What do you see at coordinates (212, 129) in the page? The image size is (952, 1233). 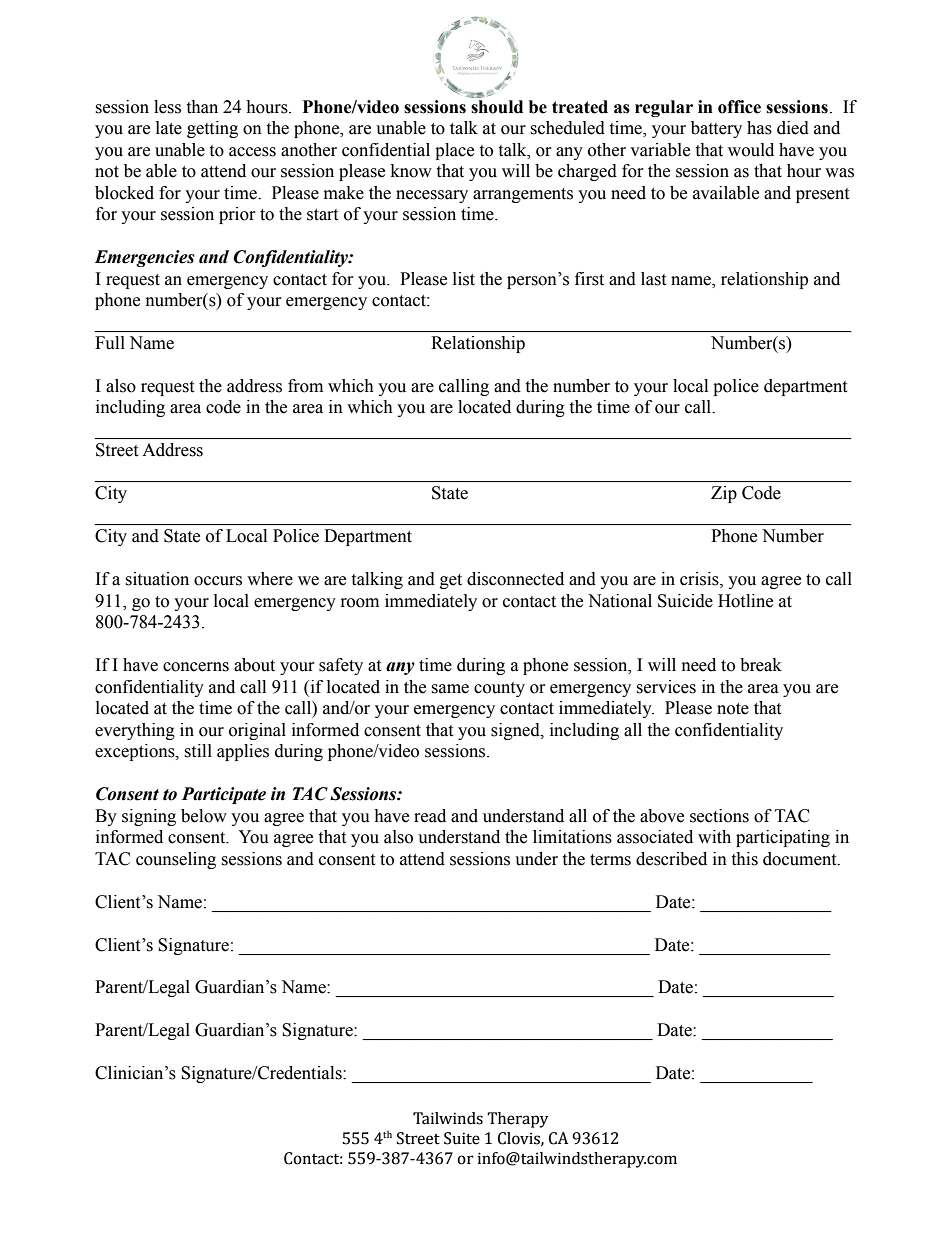 I see `getting` at bounding box center [212, 129].
